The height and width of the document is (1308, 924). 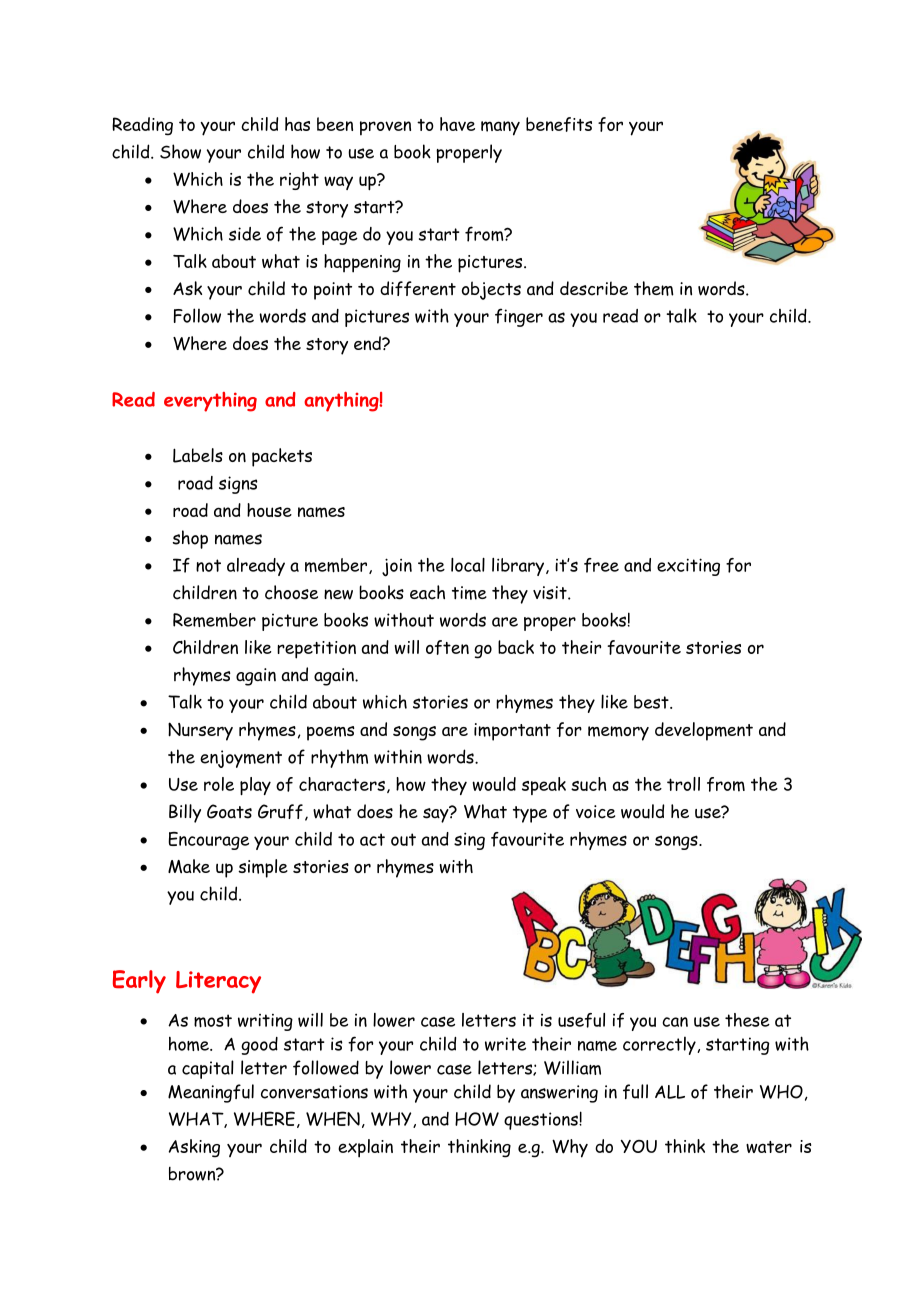 What do you see at coordinates (208, 565) in the document?
I see `not` at bounding box center [208, 565].
